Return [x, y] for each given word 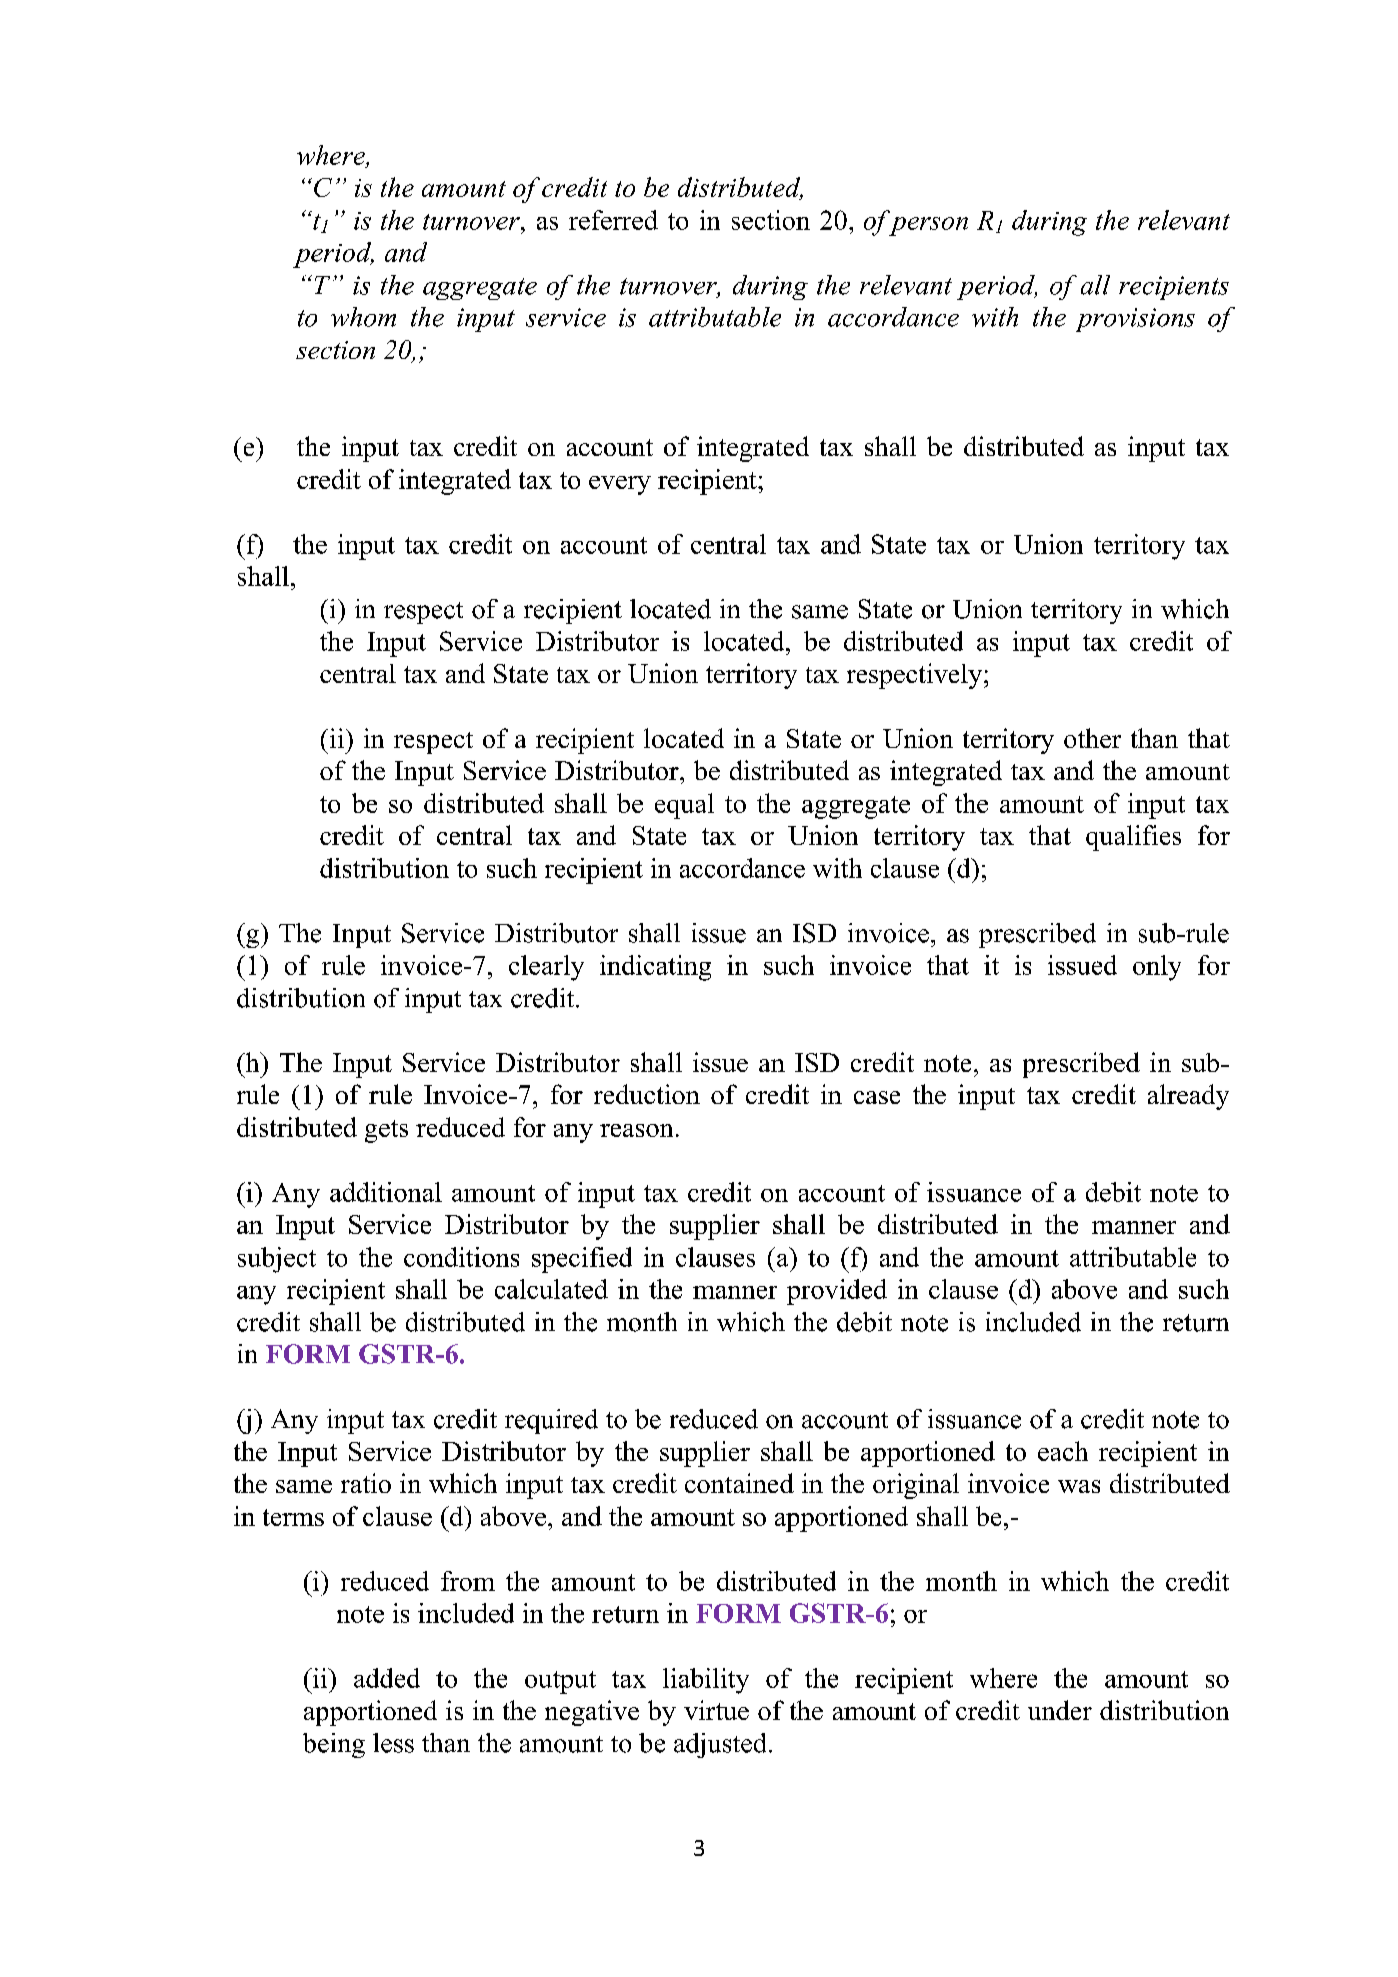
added [387, 1678]
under [1060, 1710]
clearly [546, 968]
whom [363, 317]
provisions [1135, 320]
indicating [655, 968]
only [1157, 968]
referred [613, 220]
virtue [716, 1710]
